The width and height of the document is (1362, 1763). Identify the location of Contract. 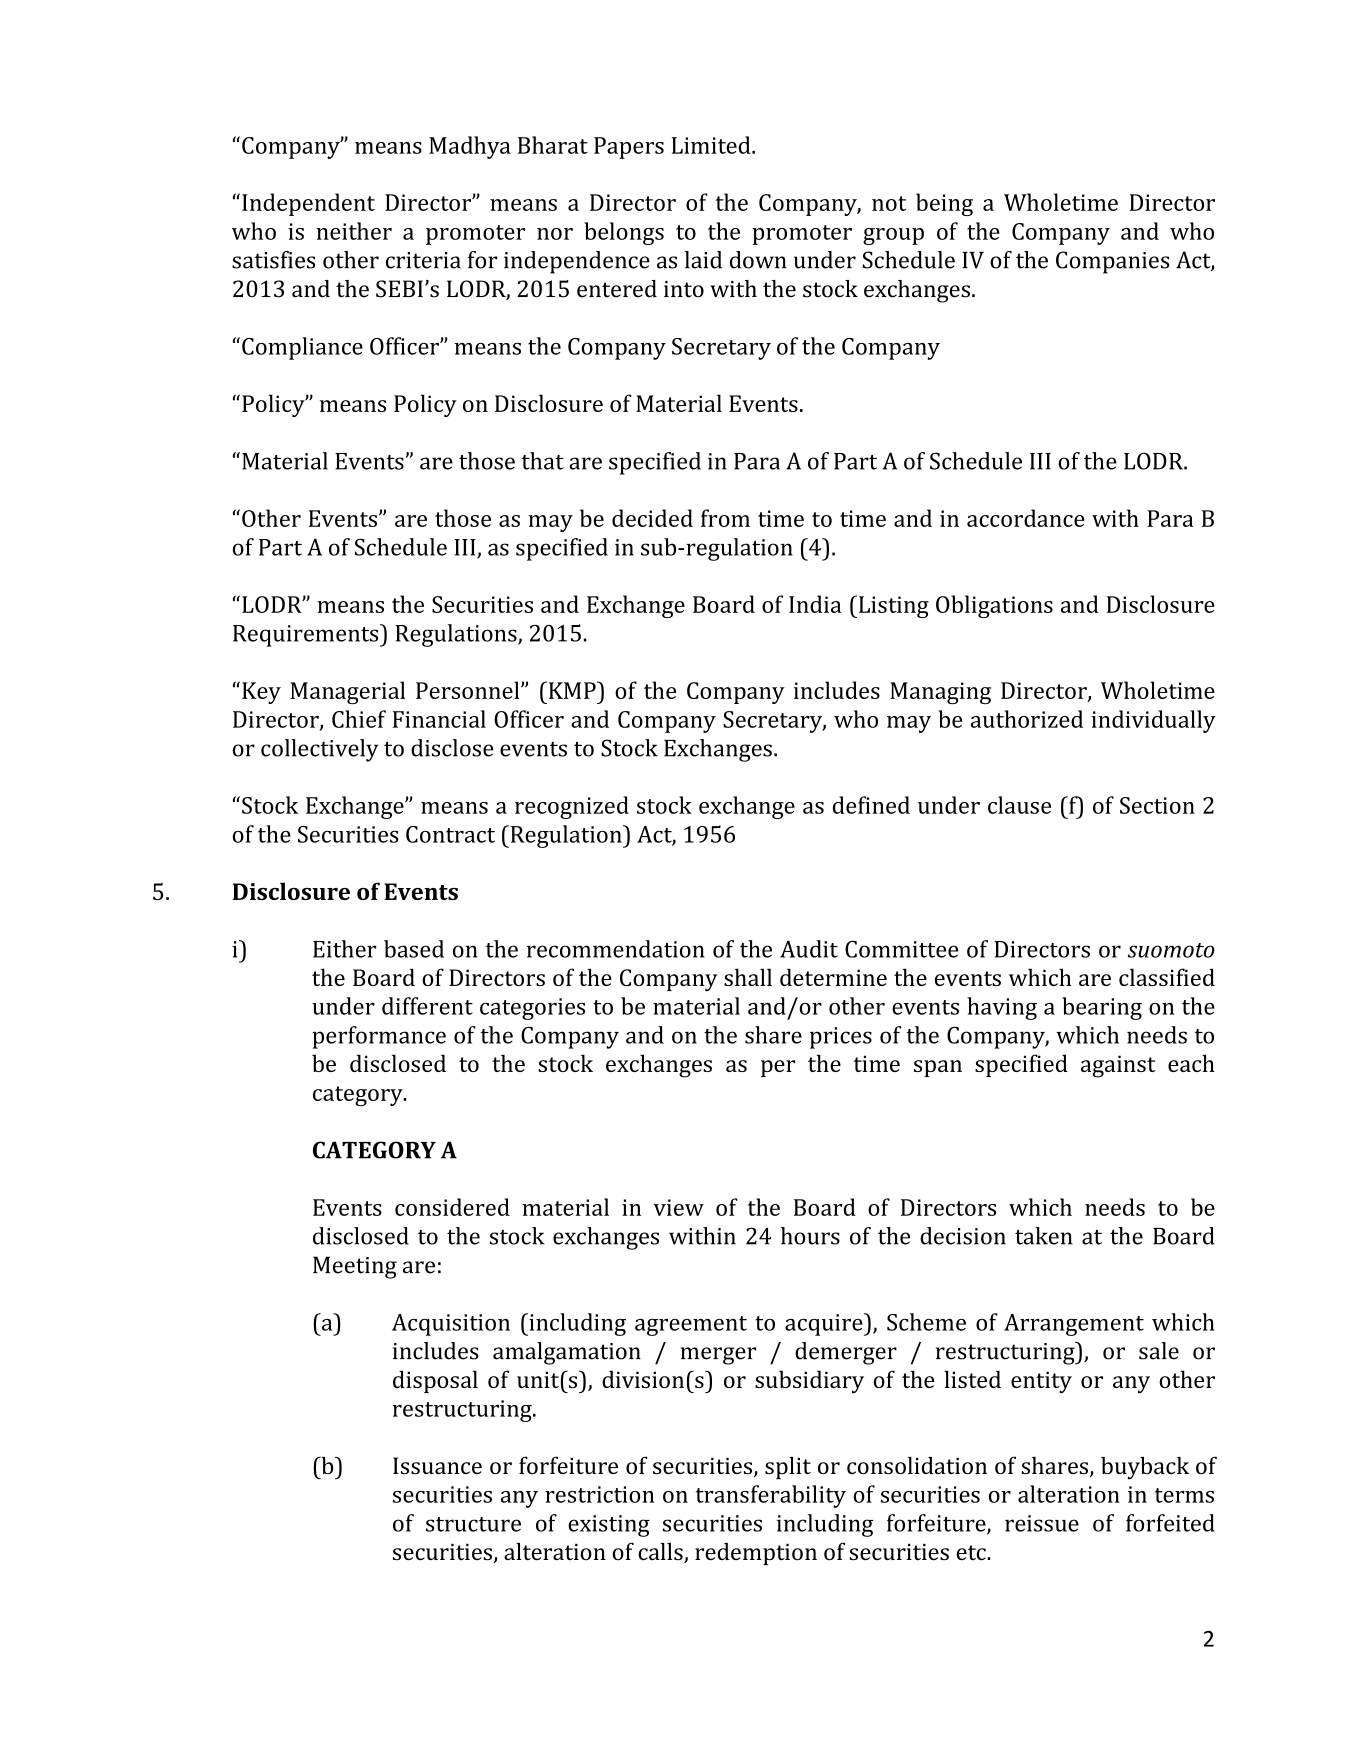
(450, 834).
